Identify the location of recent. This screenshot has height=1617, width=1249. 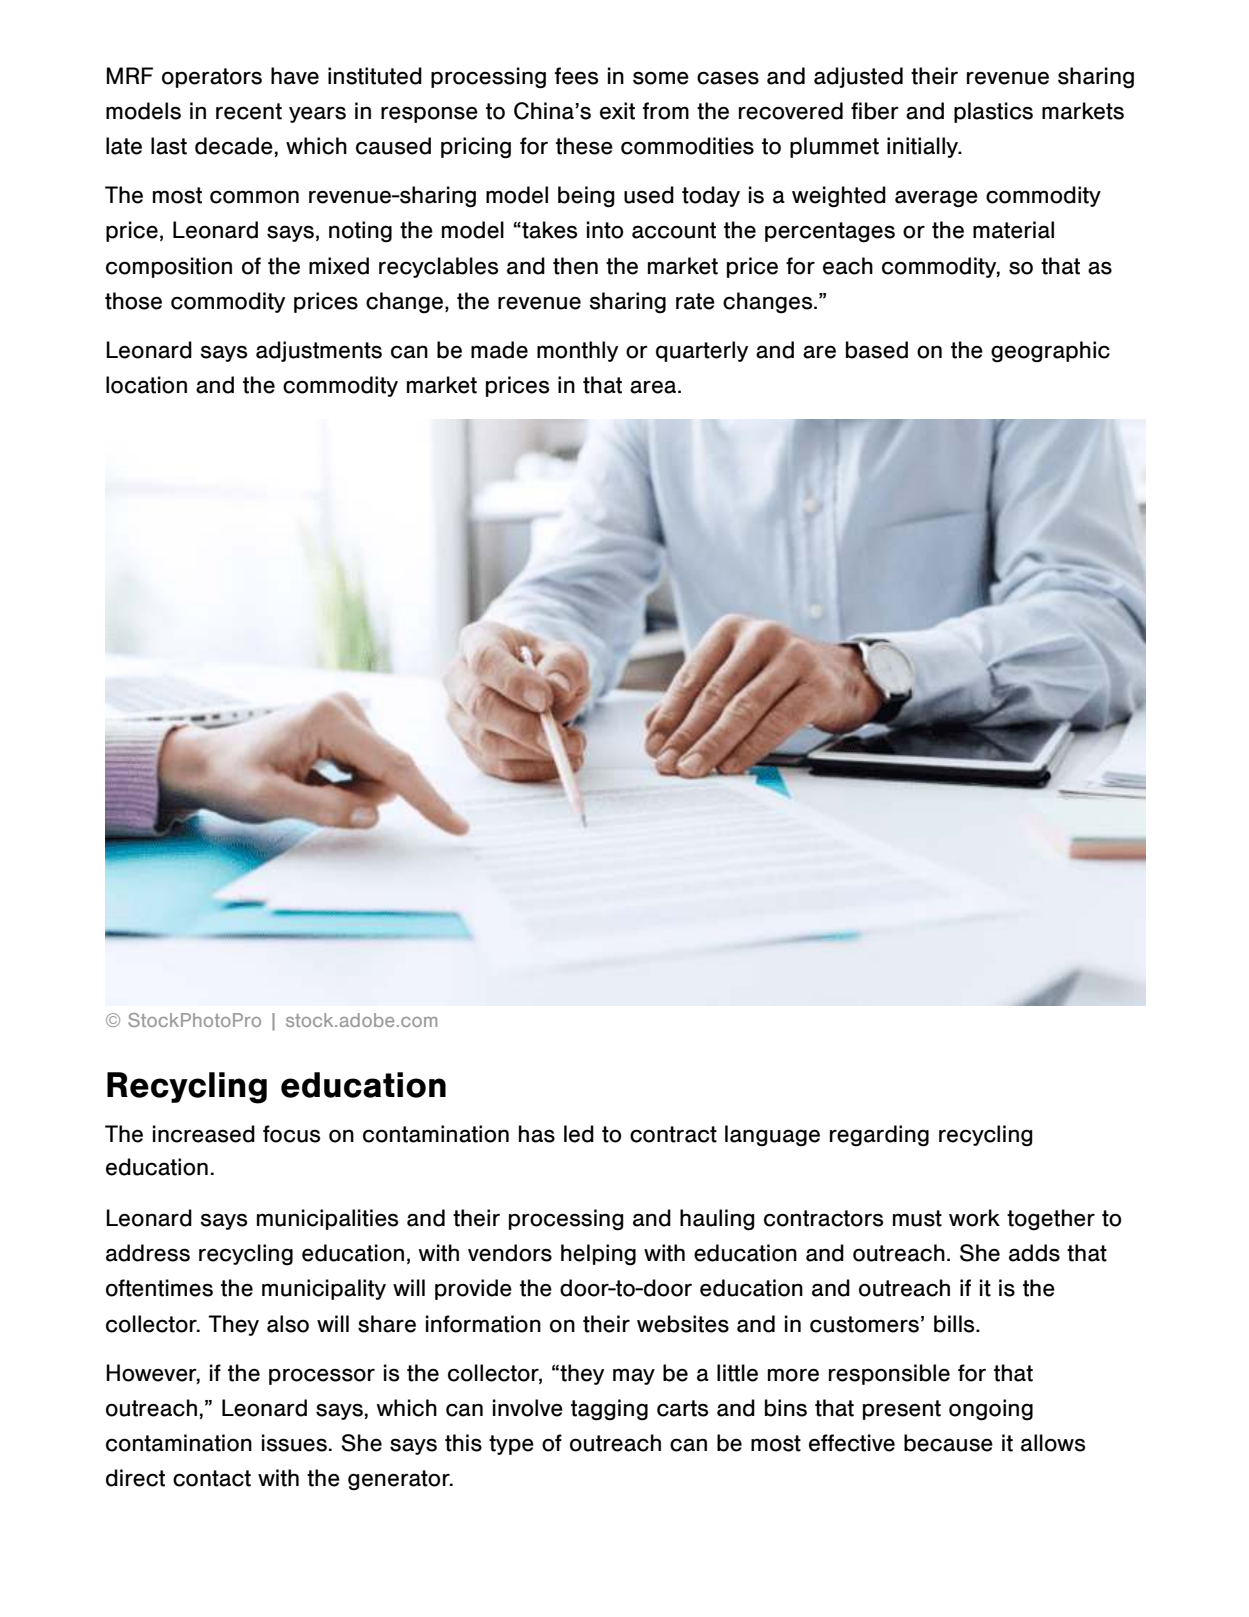
(249, 111).
